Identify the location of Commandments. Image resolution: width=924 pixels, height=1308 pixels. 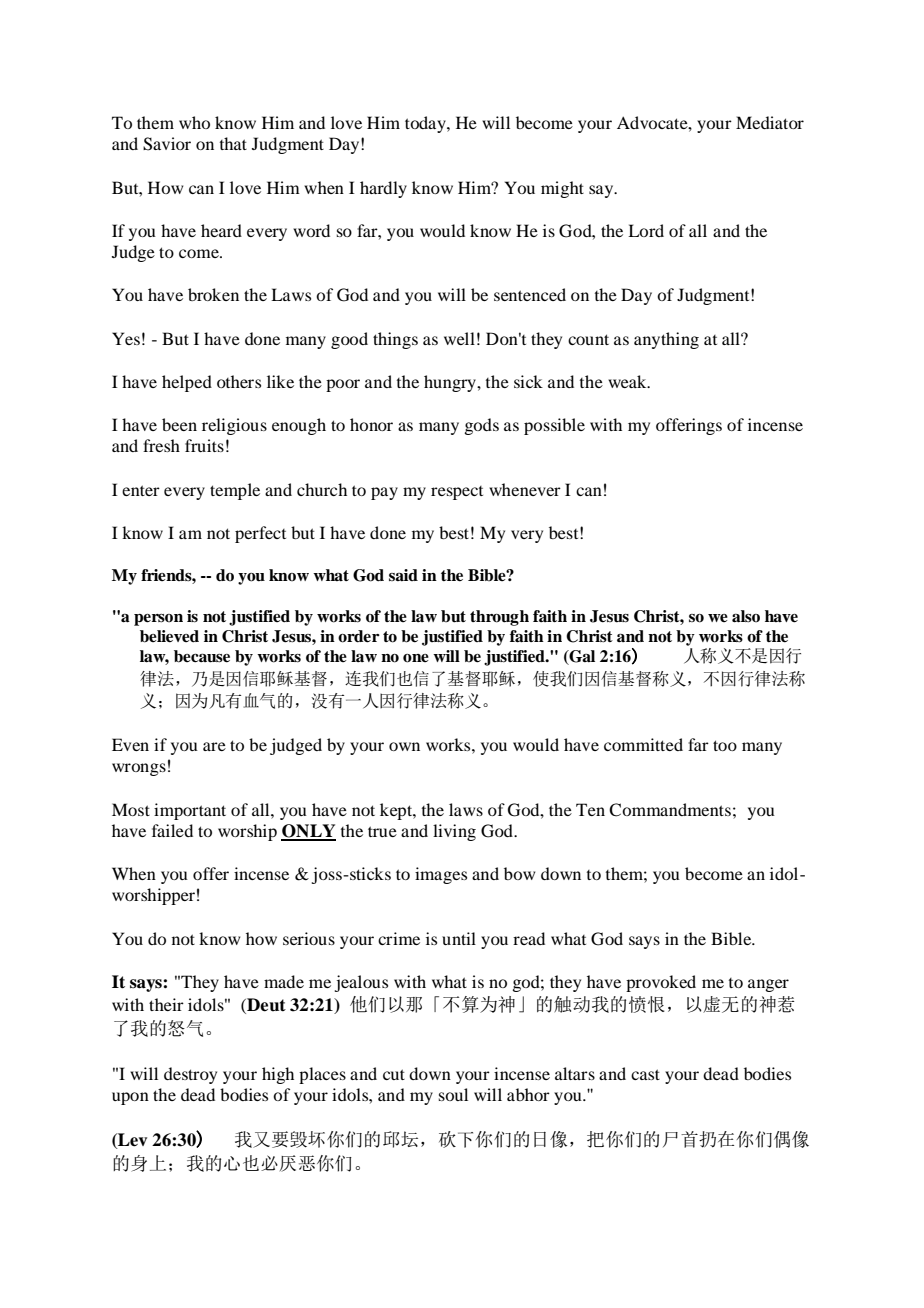
(670, 810).
